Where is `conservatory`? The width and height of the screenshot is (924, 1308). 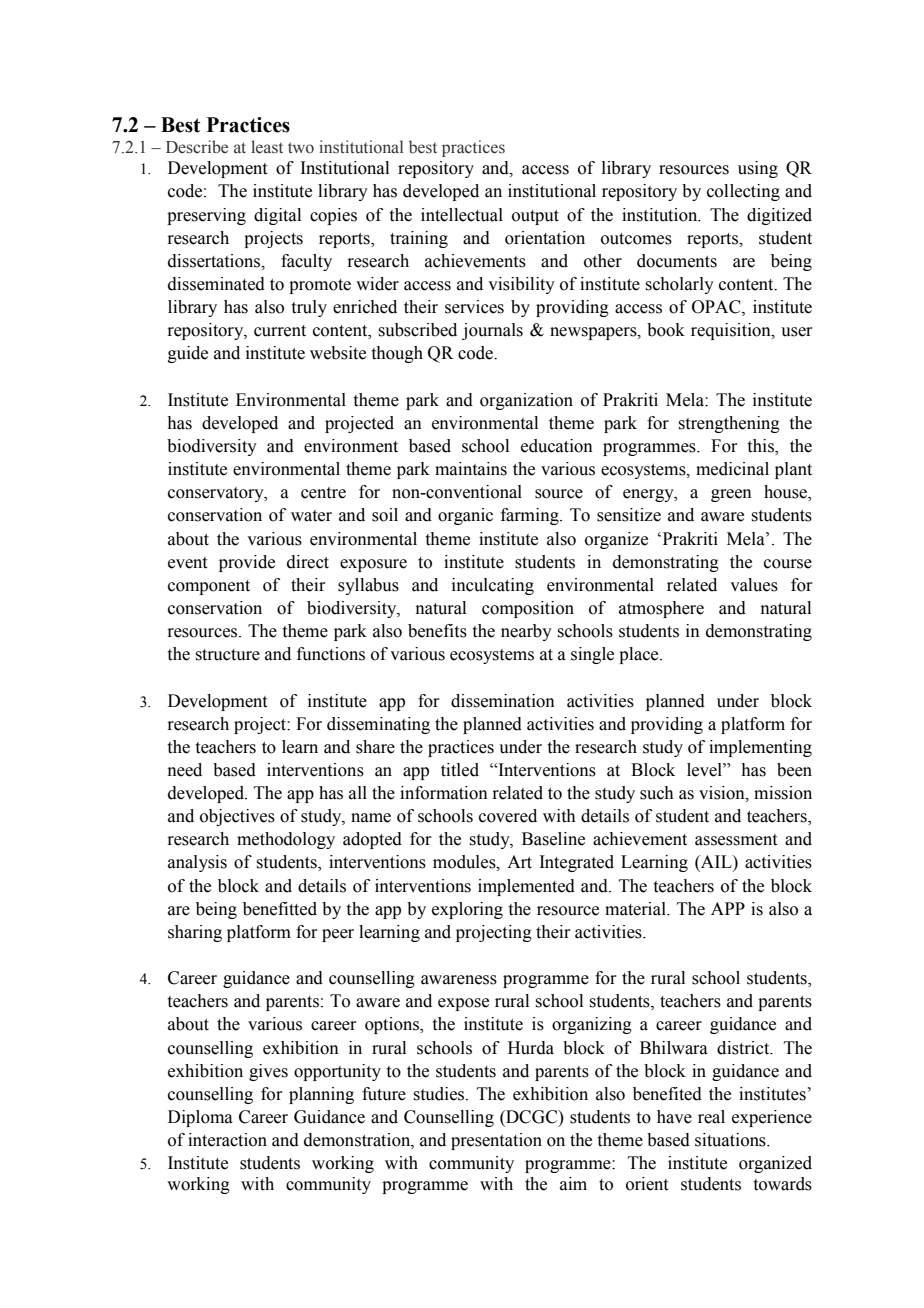
conservatory is located at coordinates (217, 494).
